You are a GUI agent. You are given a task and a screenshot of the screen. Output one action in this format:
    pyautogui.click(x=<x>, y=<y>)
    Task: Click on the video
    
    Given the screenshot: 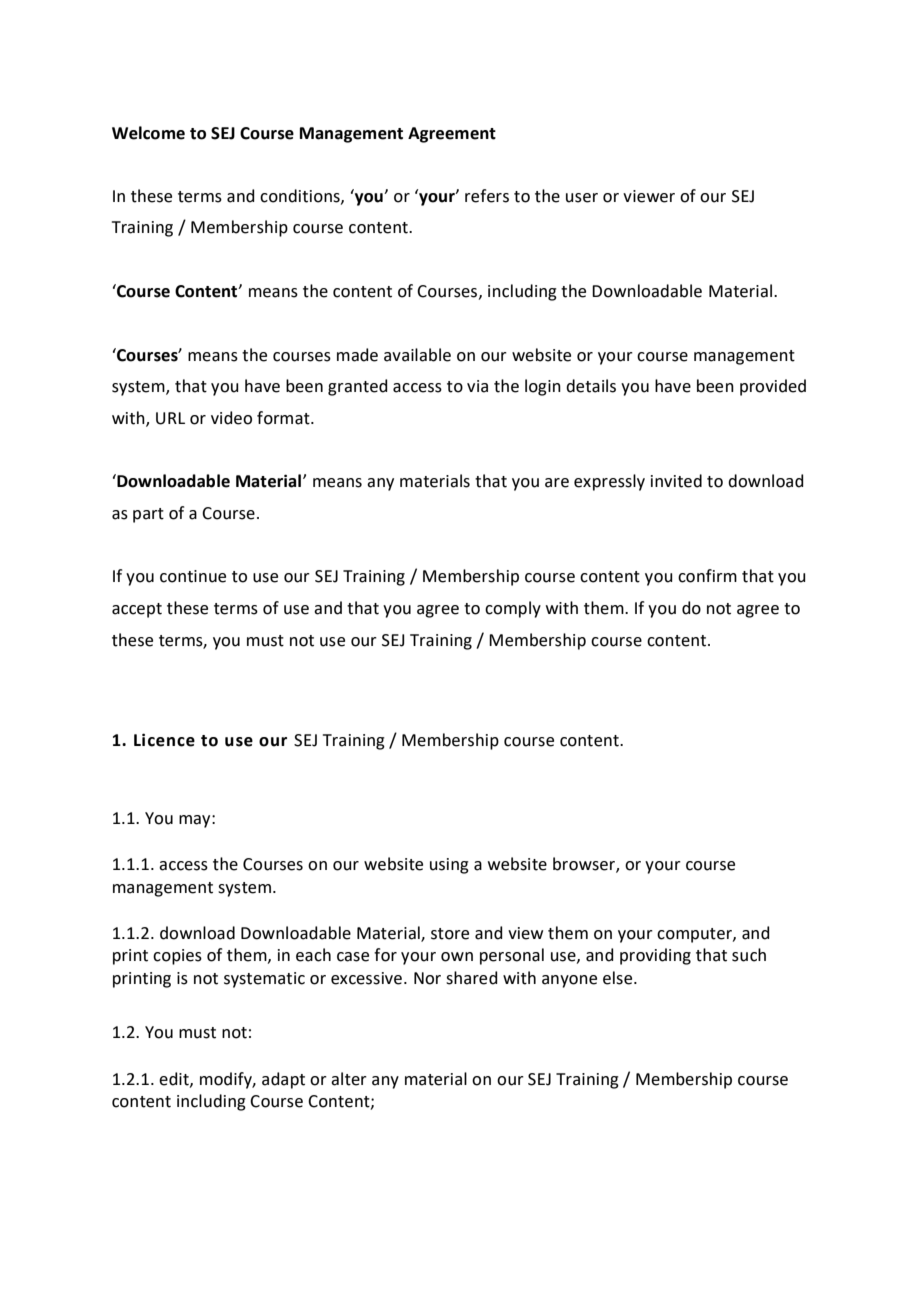 What is the action you would take?
    pyautogui.click(x=231, y=418)
